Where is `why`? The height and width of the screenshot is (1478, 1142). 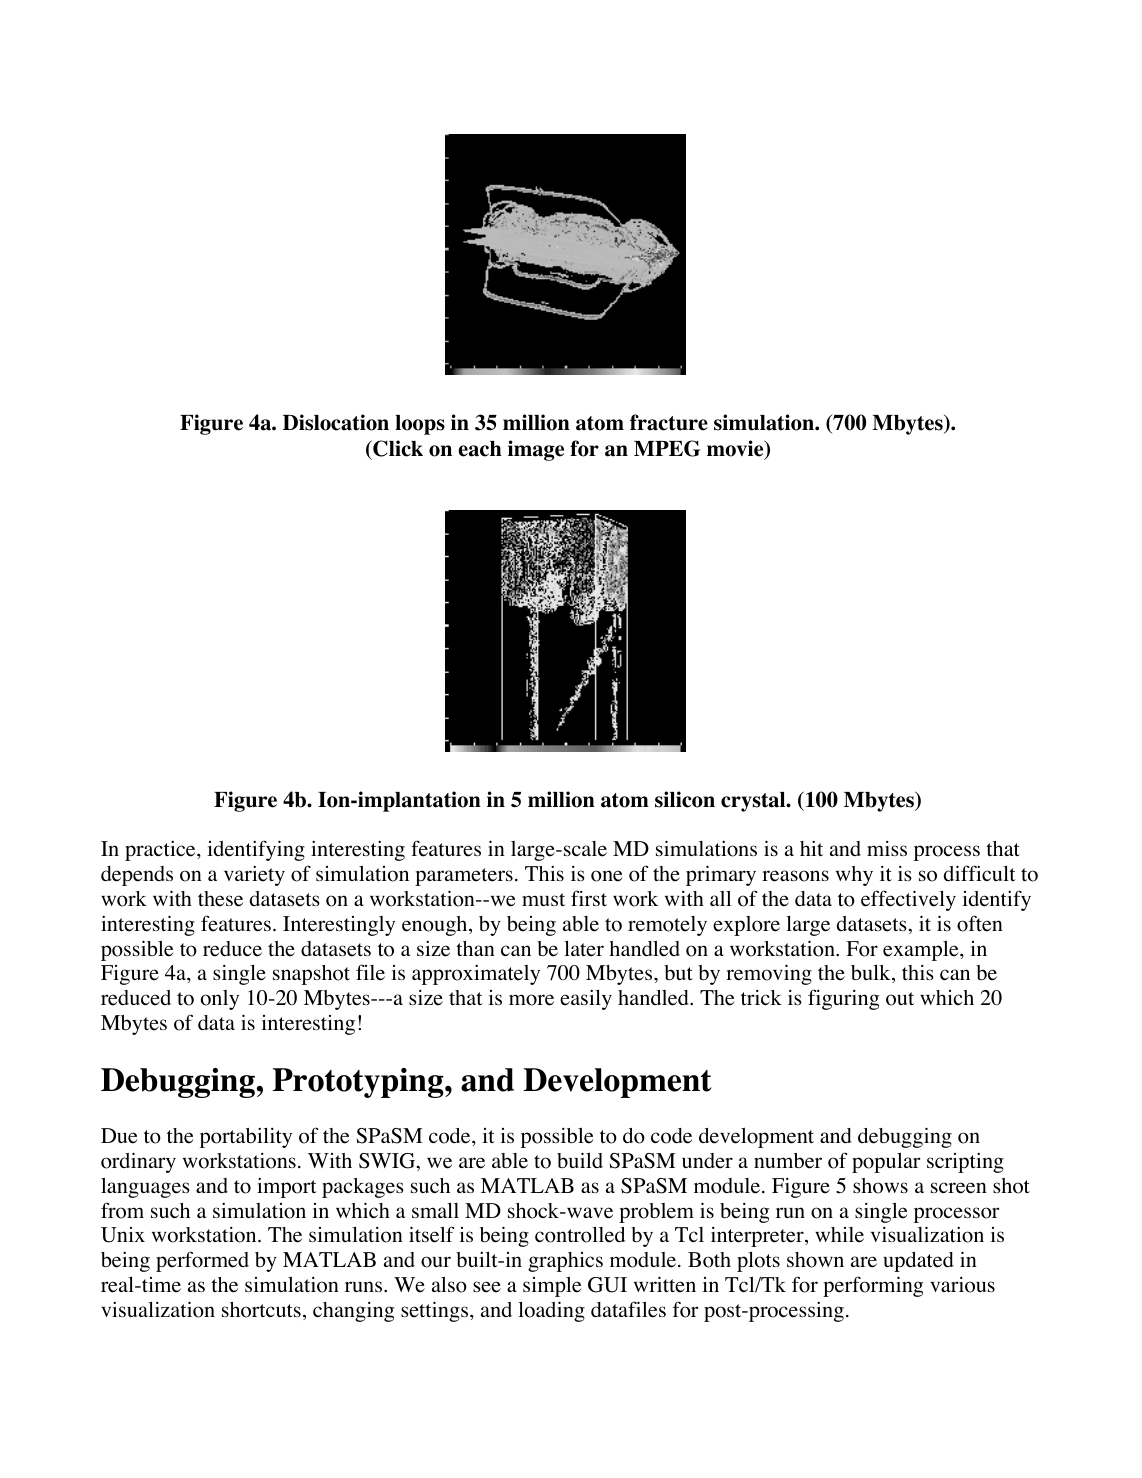 why is located at coordinates (854, 876).
